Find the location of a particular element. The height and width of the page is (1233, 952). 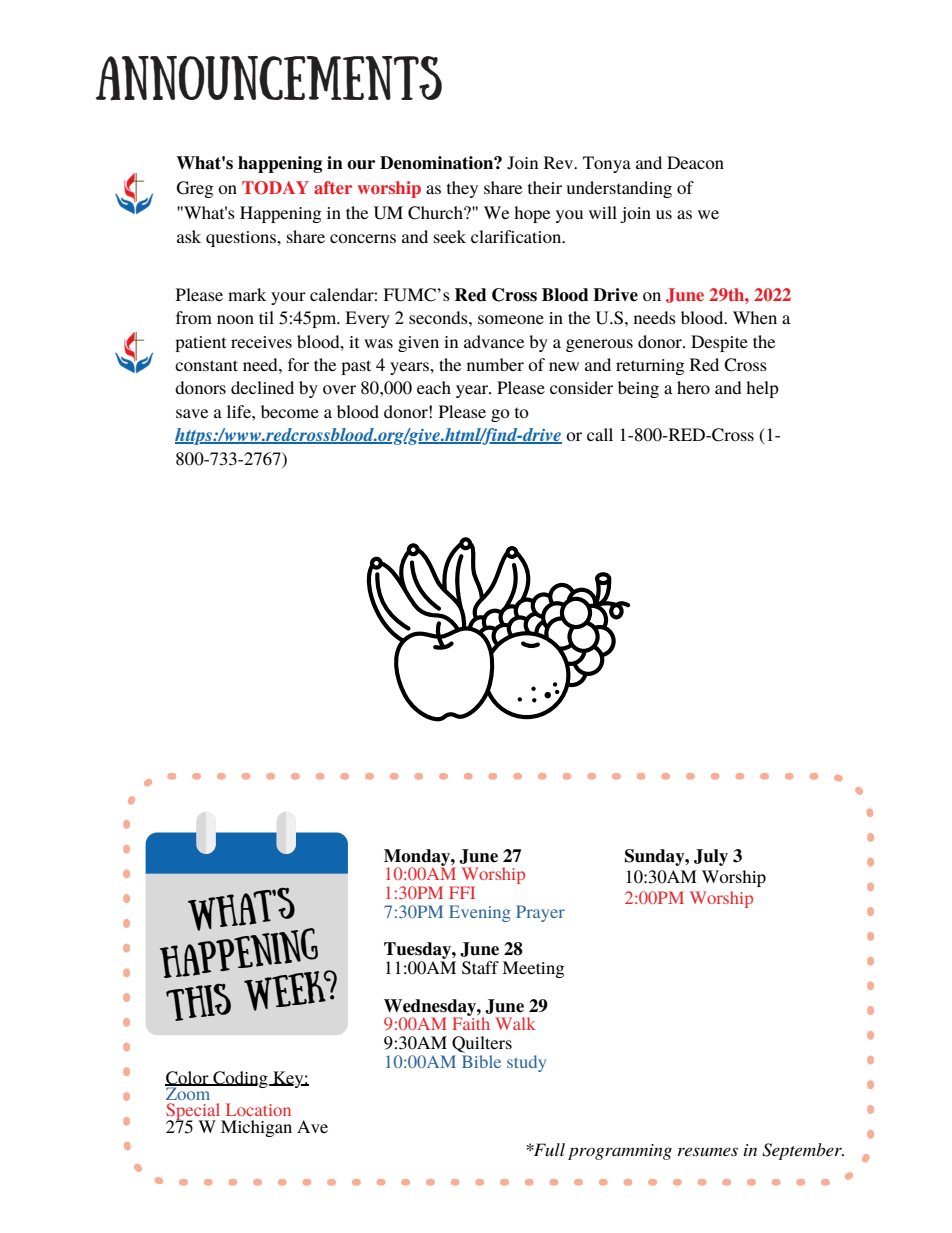

Deacon is located at coordinates (695, 162).
